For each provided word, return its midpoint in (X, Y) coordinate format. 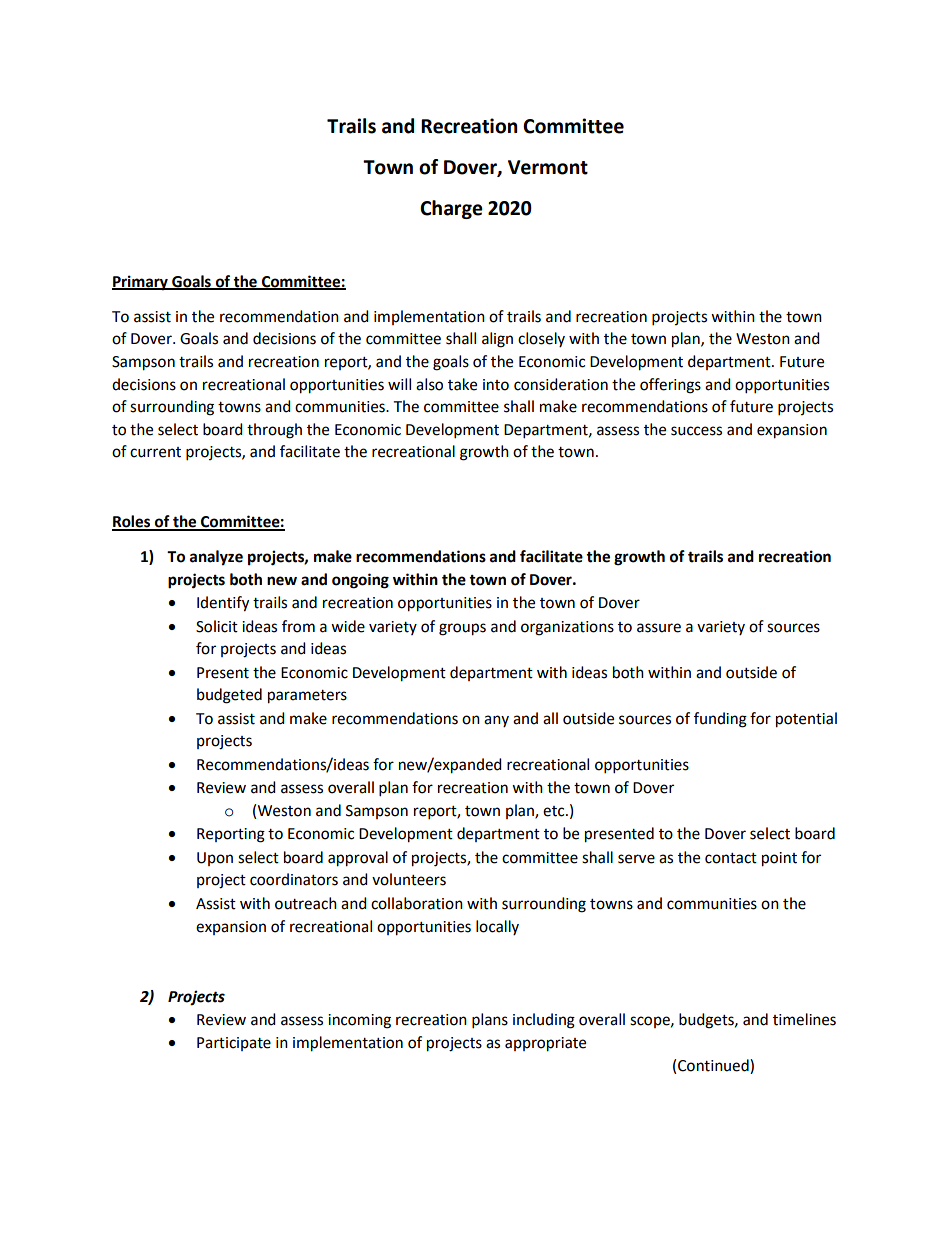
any (496, 721)
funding (720, 720)
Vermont (548, 167)
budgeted (229, 696)
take (462, 384)
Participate (234, 1044)
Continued (714, 1066)
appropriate (545, 1044)
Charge (451, 209)
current (155, 452)
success (696, 431)
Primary (141, 283)
